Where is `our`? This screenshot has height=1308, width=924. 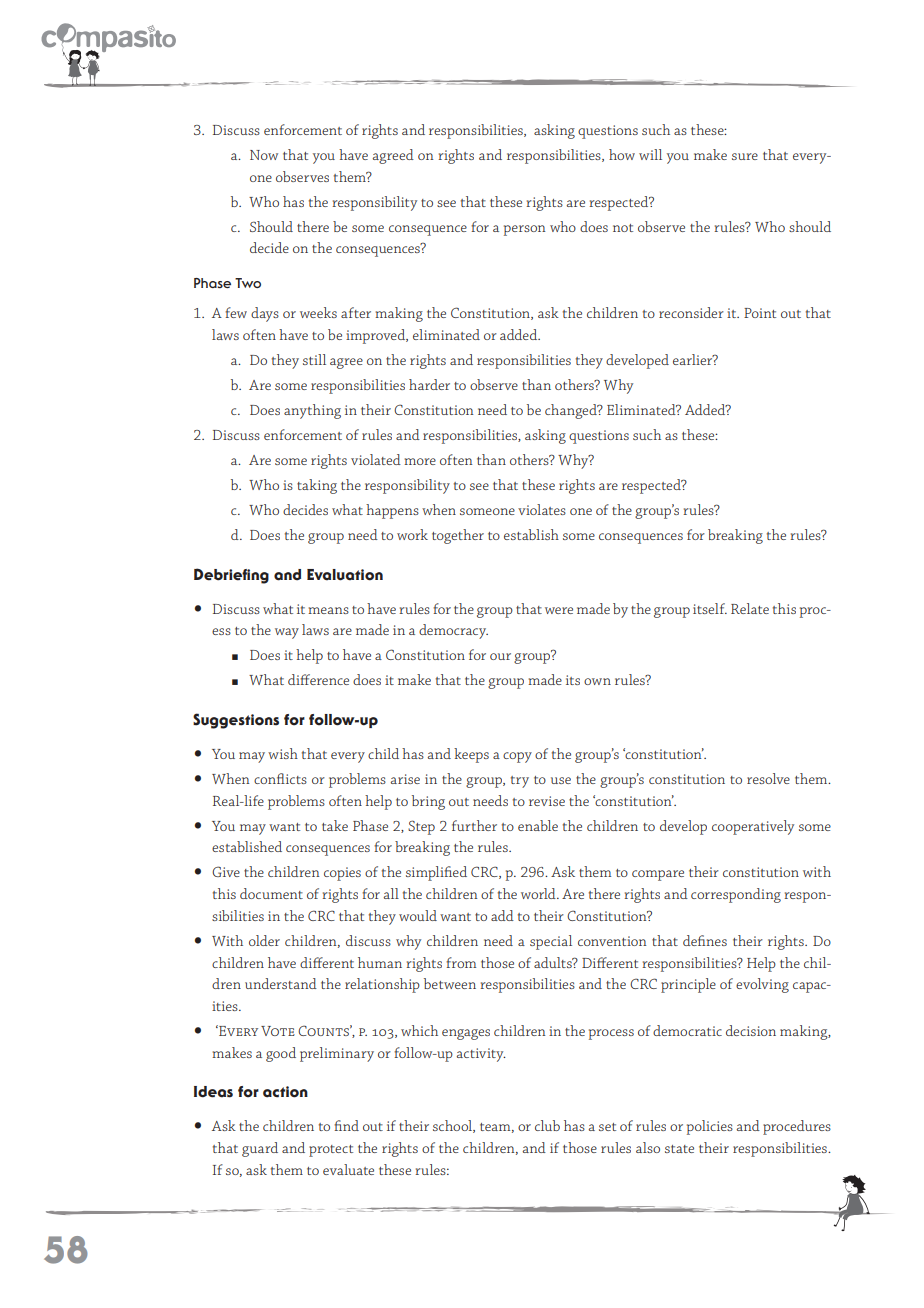 our is located at coordinates (500, 656).
